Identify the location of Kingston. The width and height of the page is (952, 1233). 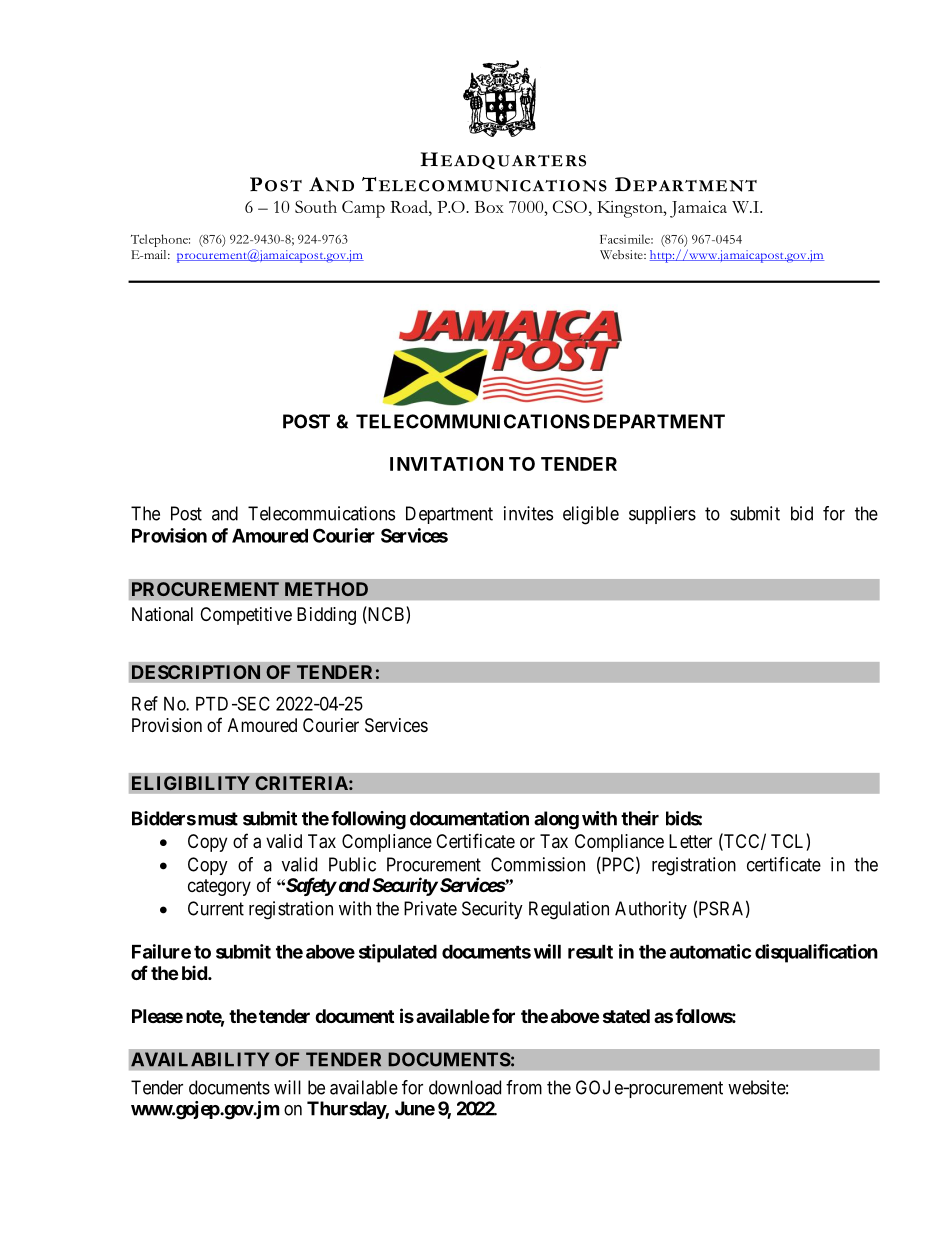
(631, 209).
